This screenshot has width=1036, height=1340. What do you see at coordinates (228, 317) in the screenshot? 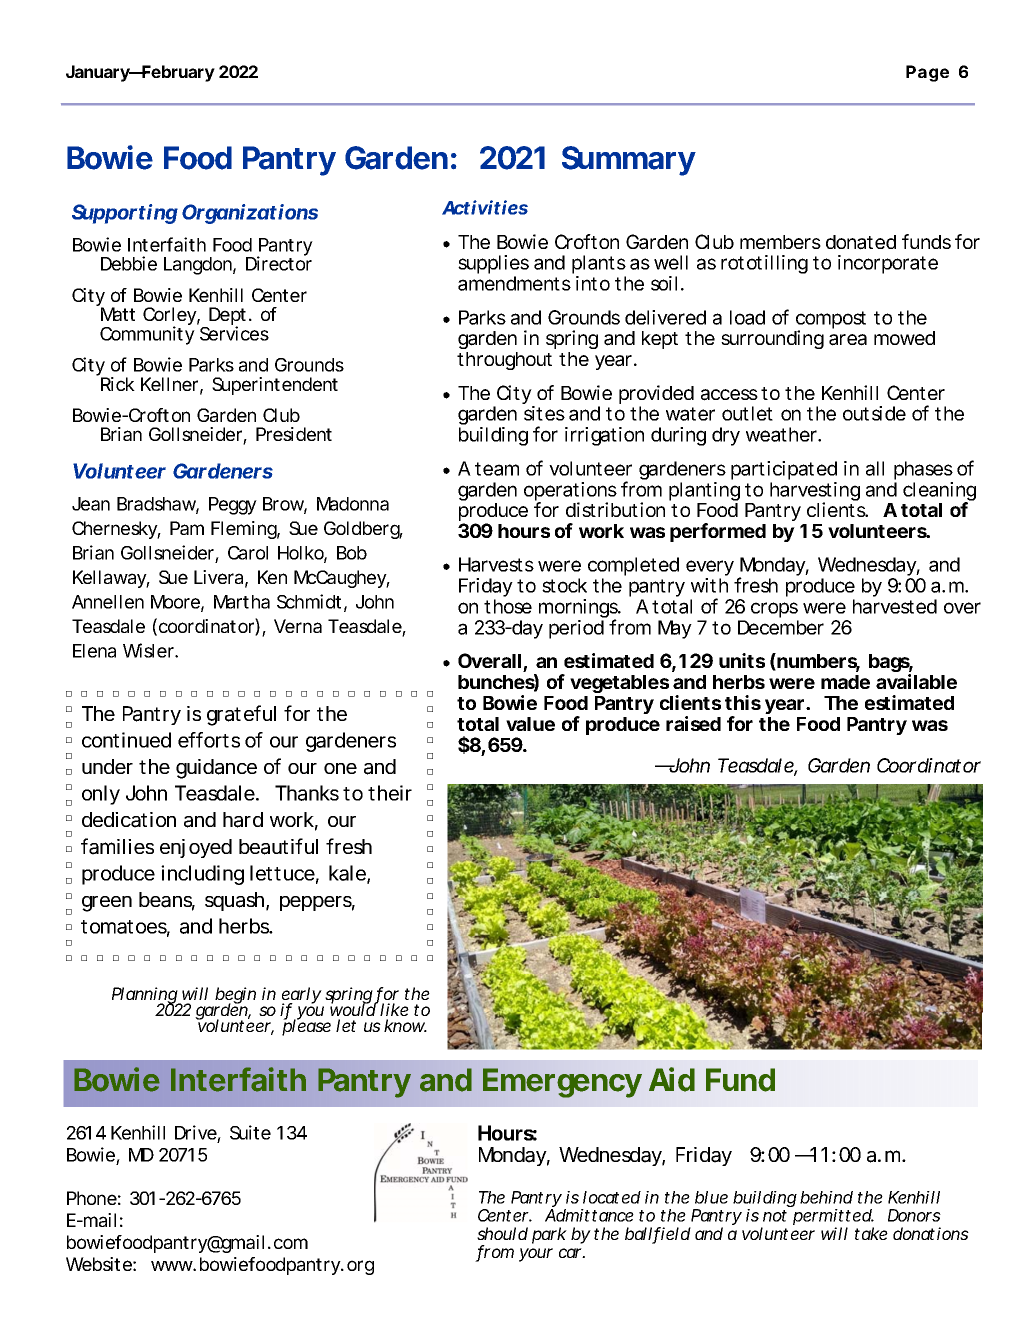
I see `Dept` at bounding box center [228, 317].
